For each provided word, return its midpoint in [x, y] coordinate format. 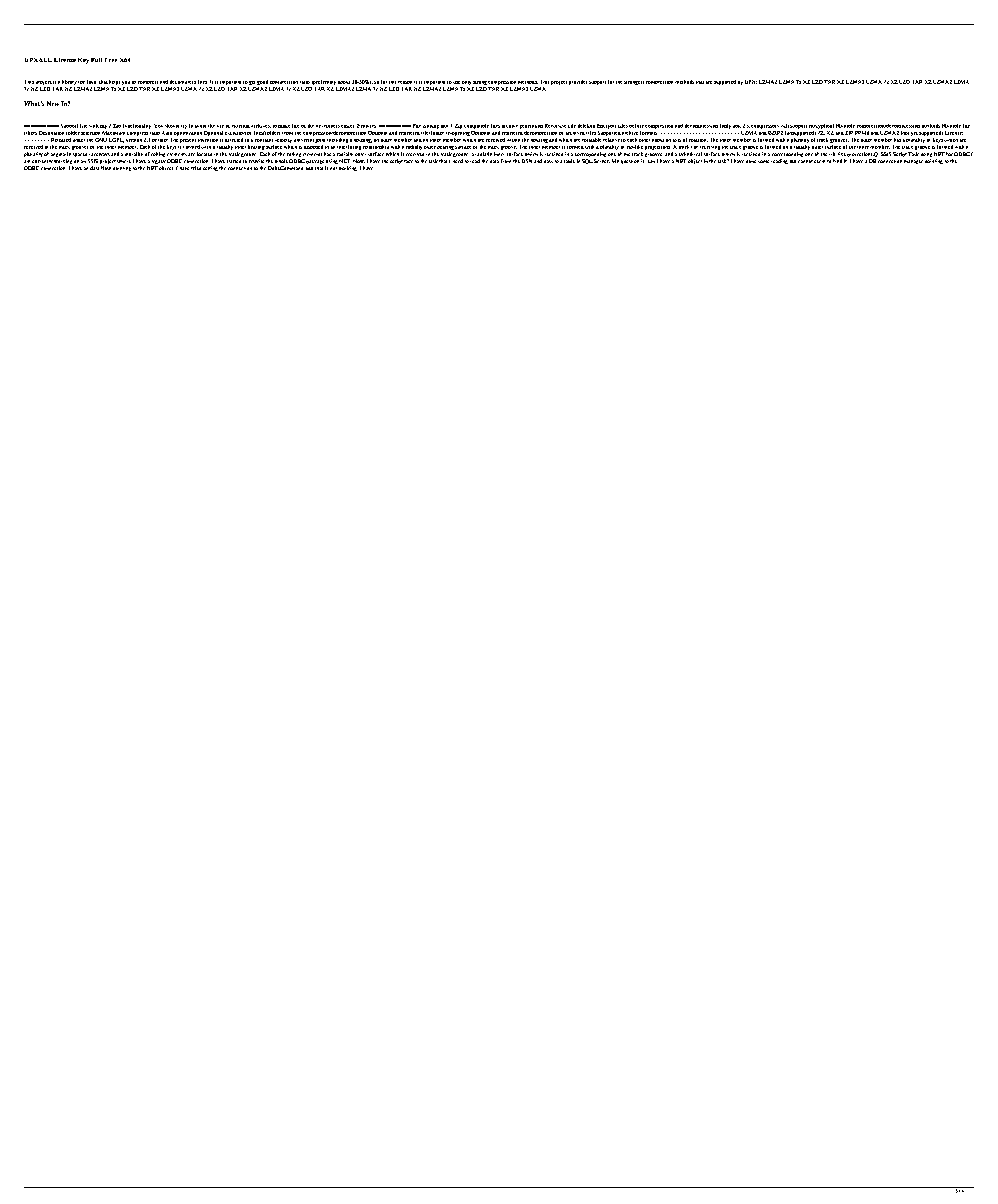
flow [106, 168]
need [458, 161]
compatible [476, 126]
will [785, 126]
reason [405, 82]
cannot [805, 161]
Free [111, 60]
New [53, 103]
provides [578, 82]
